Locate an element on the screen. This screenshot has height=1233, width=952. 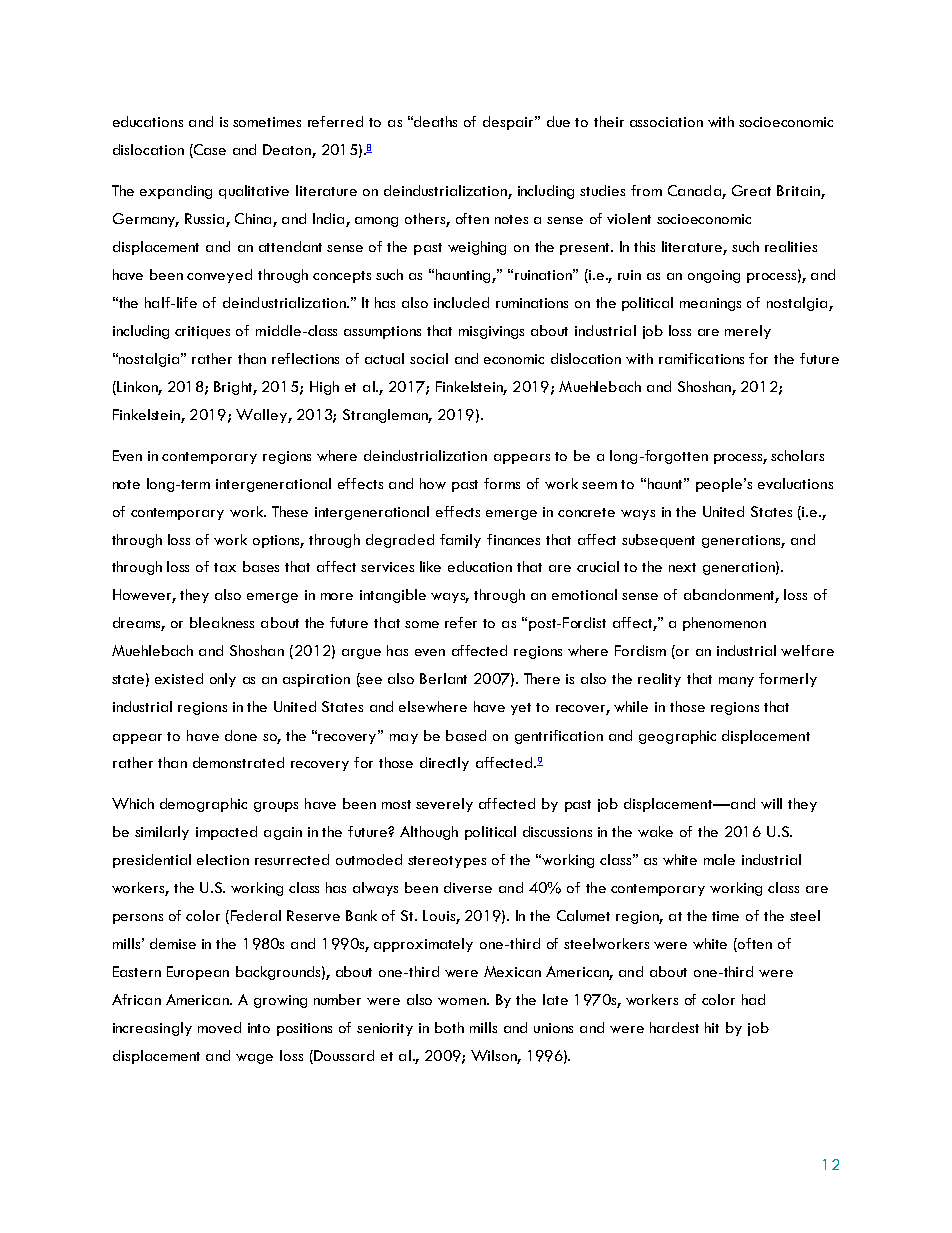
only is located at coordinates (223, 680).
